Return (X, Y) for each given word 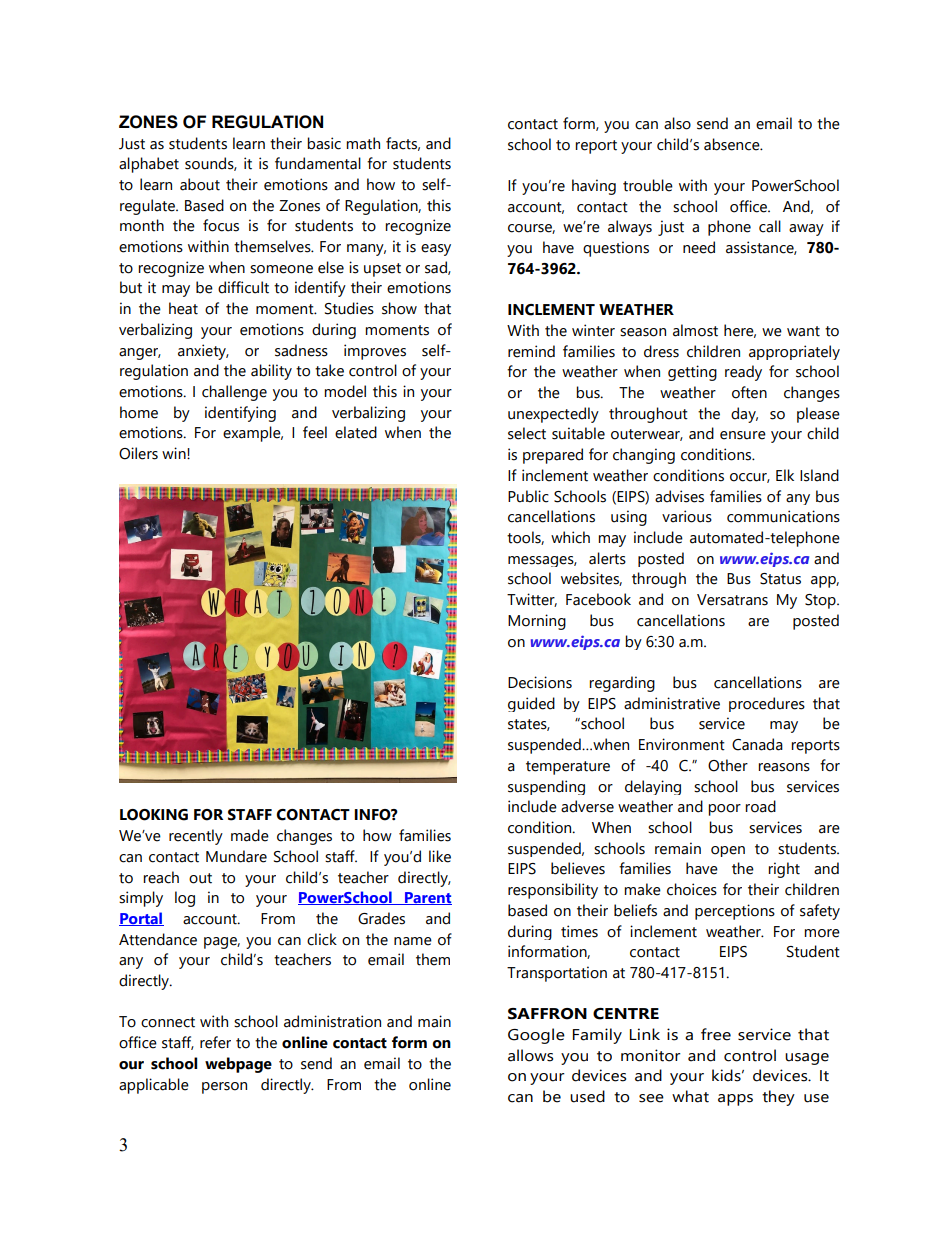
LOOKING (154, 815)
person (224, 1088)
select (527, 433)
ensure (743, 435)
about (200, 184)
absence (733, 144)
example (253, 434)
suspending (546, 787)
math (363, 143)
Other (728, 765)
